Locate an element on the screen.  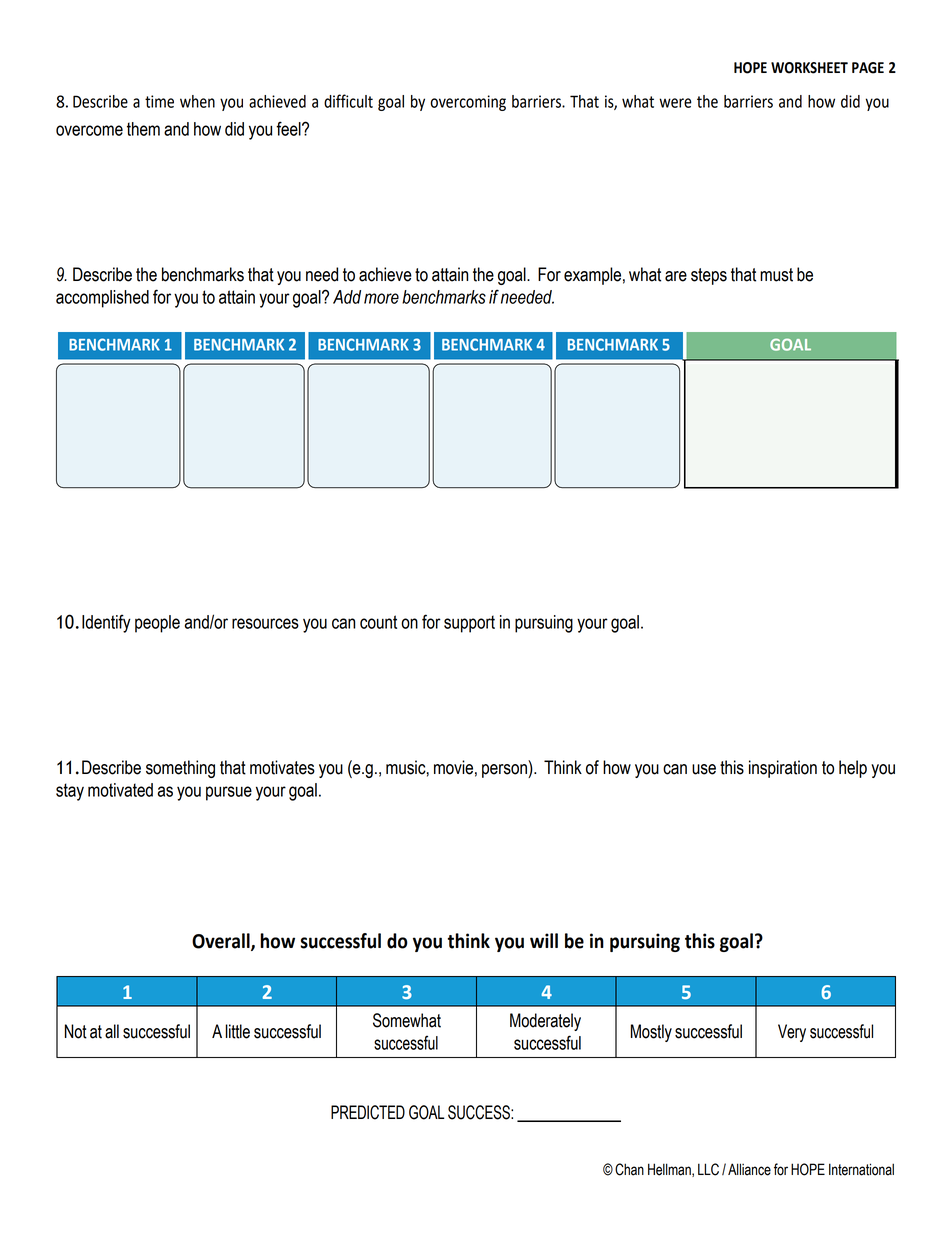
support is located at coordinates (469, 624).
